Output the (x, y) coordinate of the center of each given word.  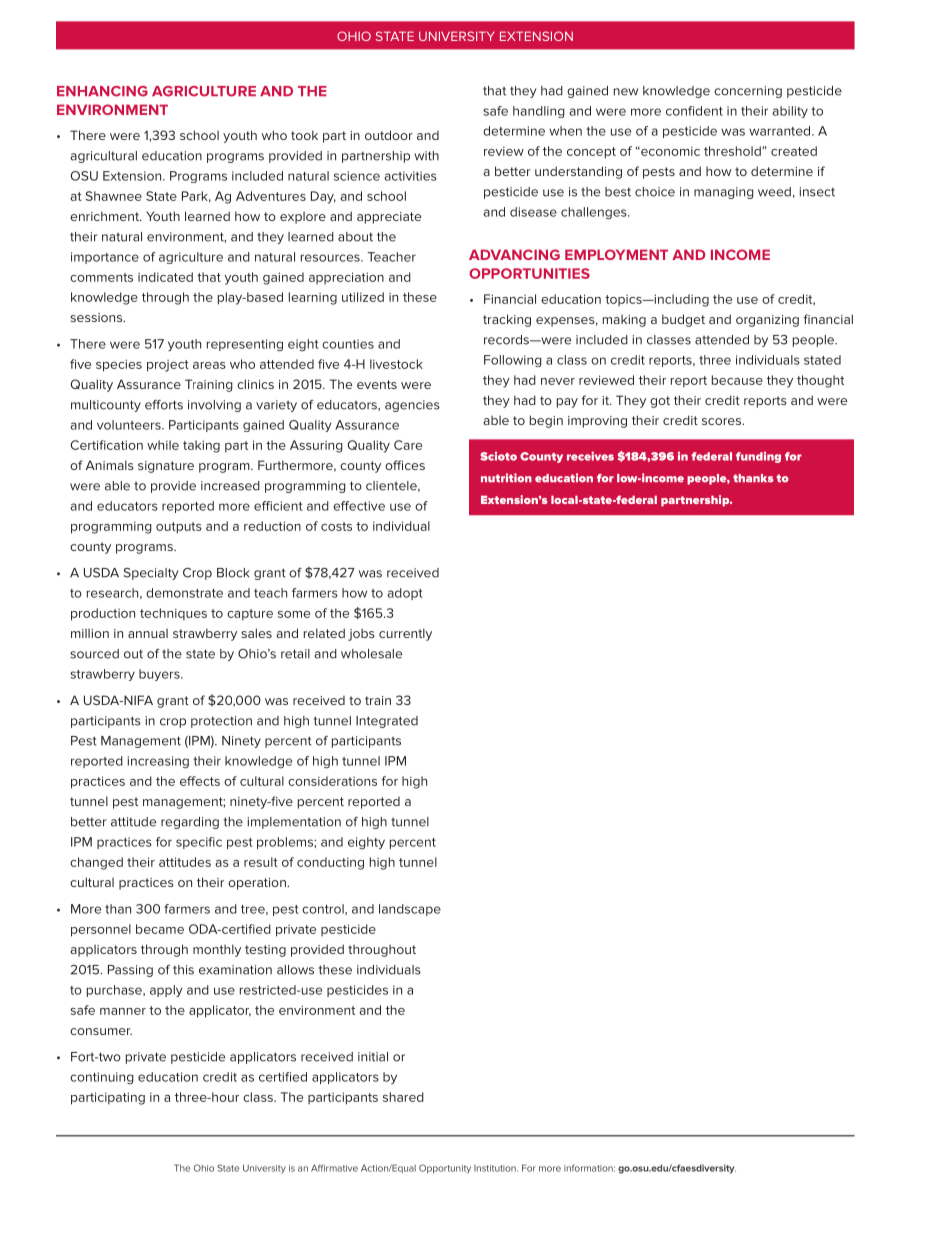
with (426, 156)
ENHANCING (102, 91)
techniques (173, 614)
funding (758, 457)
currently (405, 634)
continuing (102, 1078)
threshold (732, 151)
